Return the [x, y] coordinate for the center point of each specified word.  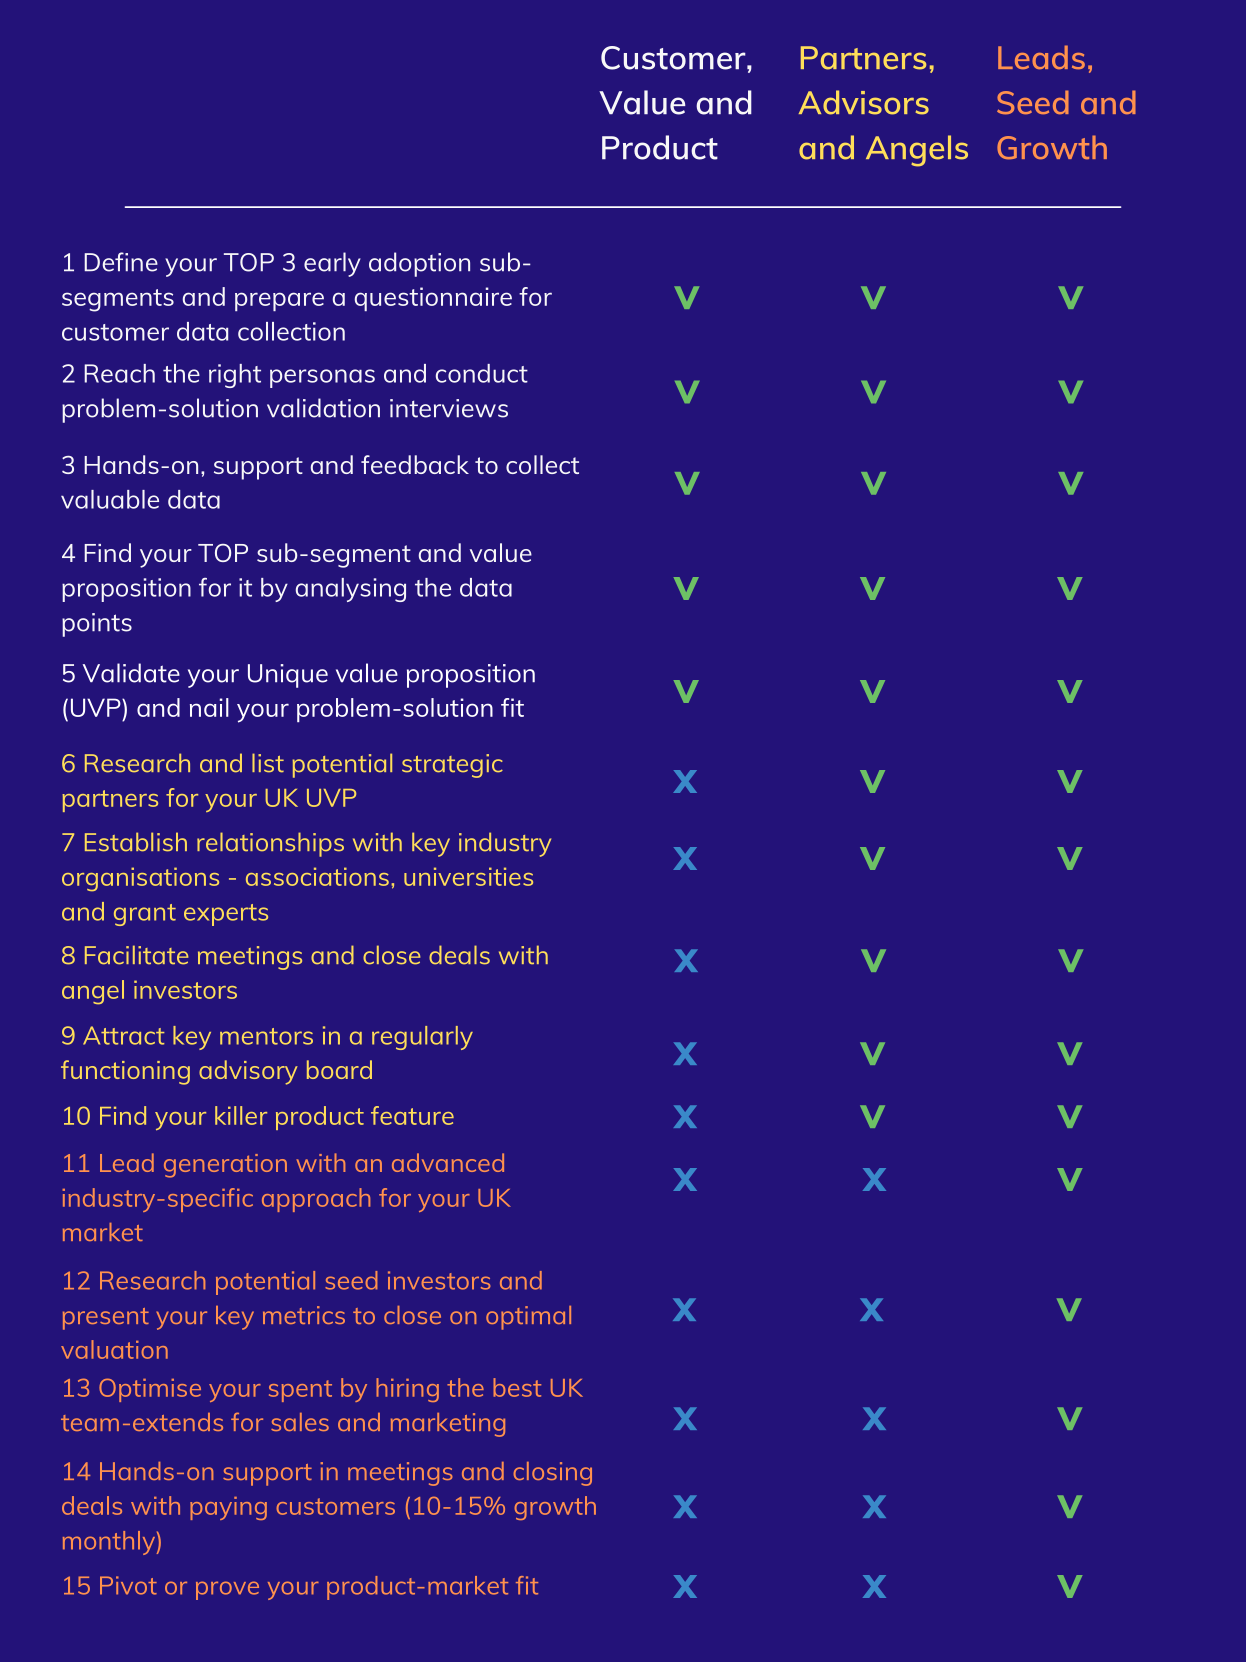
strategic [452, 766]
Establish [136, 842]
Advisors [864, 102]
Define [121, 262]
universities [468, 876]
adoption [419, 264]
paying [228, 1508]
